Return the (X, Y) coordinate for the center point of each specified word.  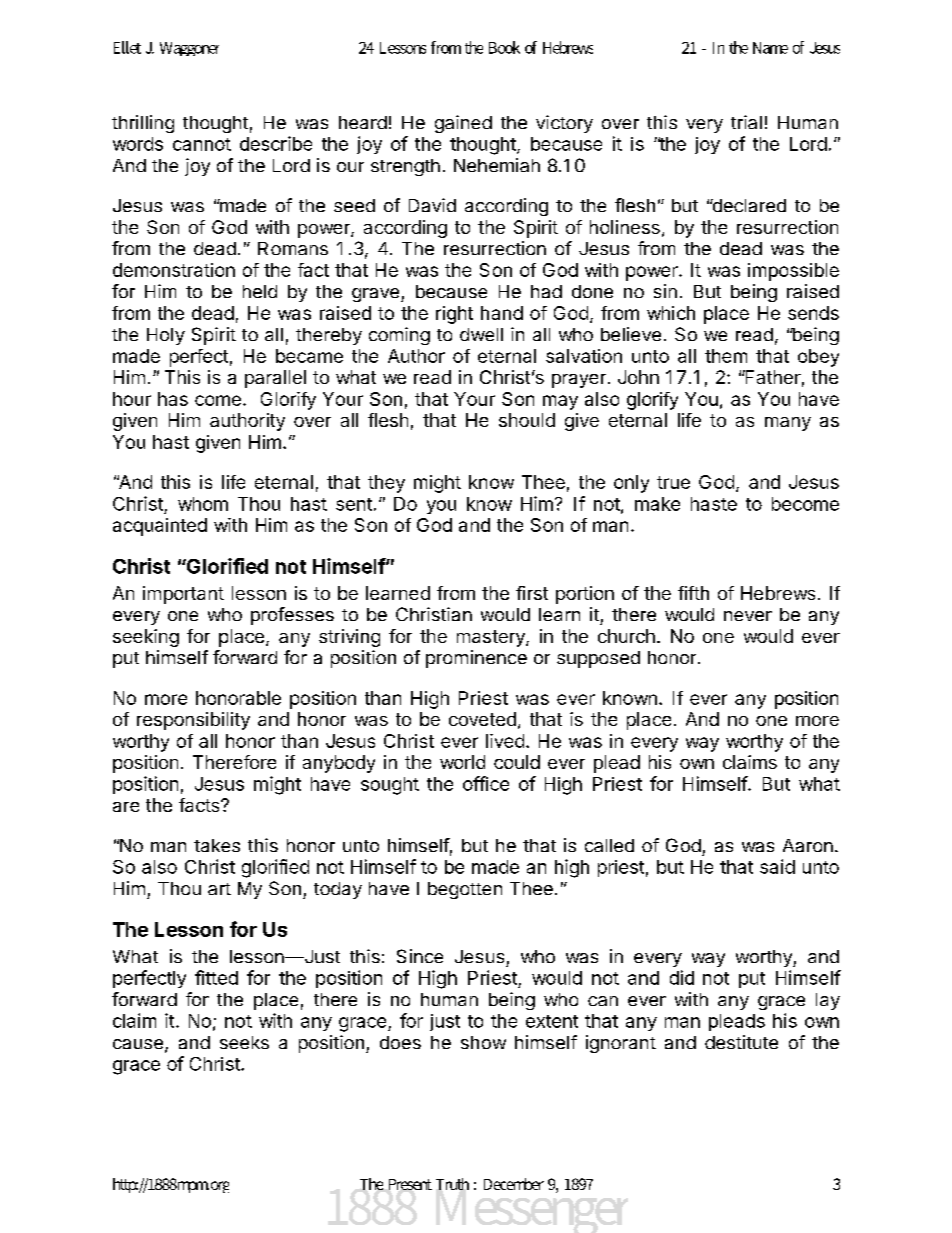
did (682, 977)
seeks (244, 1042)
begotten (465, 890)
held (260, 291)
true (673, 482)
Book (504, 47)
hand (502, 313)
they (386, 484)
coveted (482, 719)
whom (203, 504)
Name (770, 48)
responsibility (193, 721)
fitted (216, 977)
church (626, 636)
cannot (202, 144)
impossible (793, 272)
